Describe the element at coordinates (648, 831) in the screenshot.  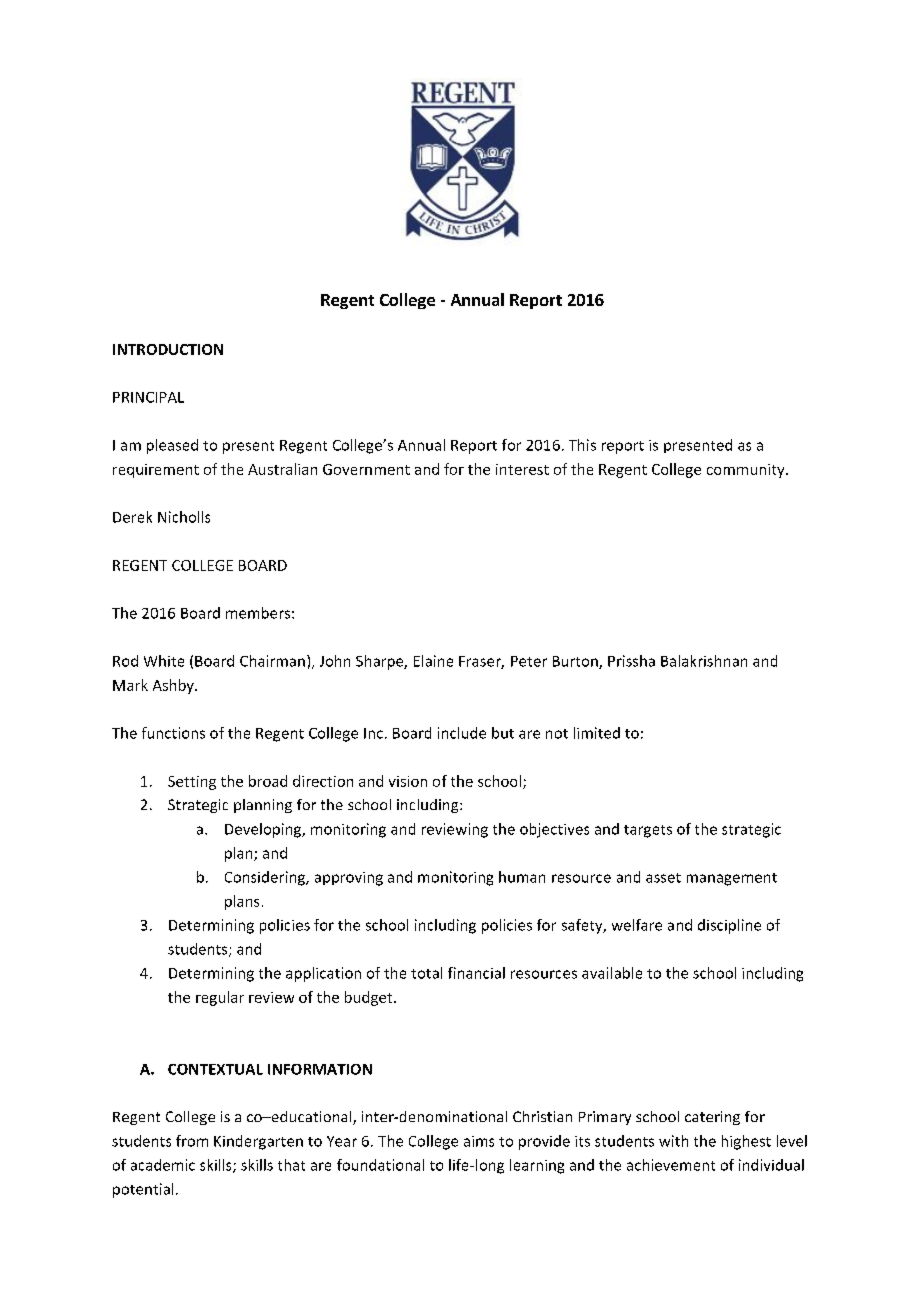
I see `targets` at that location.
